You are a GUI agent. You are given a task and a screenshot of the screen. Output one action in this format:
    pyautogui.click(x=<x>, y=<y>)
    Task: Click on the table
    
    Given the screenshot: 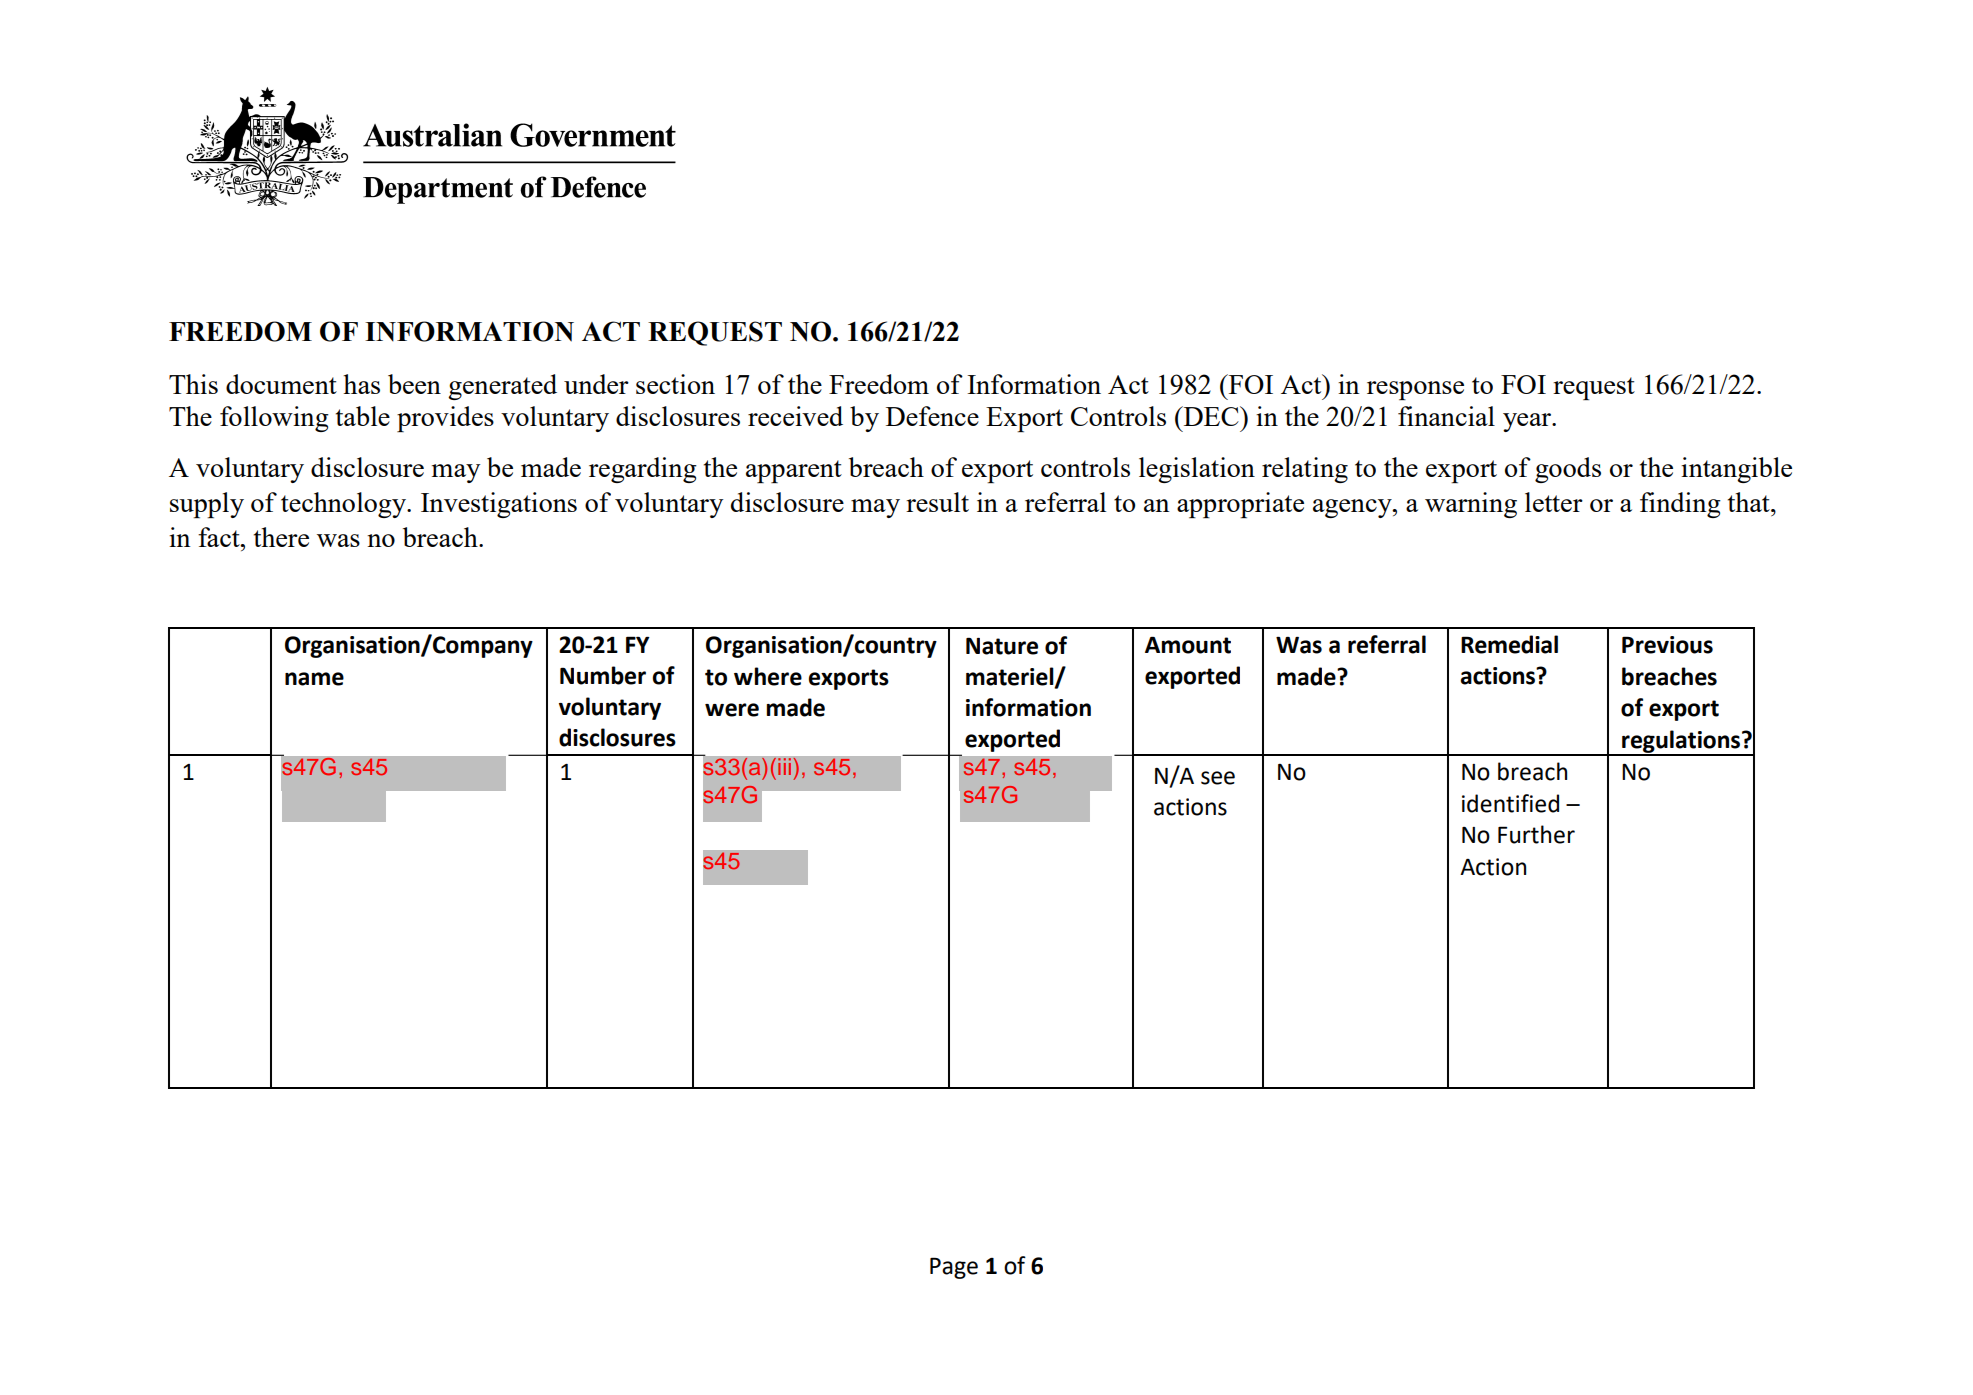 What is the action you would take?
    pyautogui.click(x=363, y=416)
